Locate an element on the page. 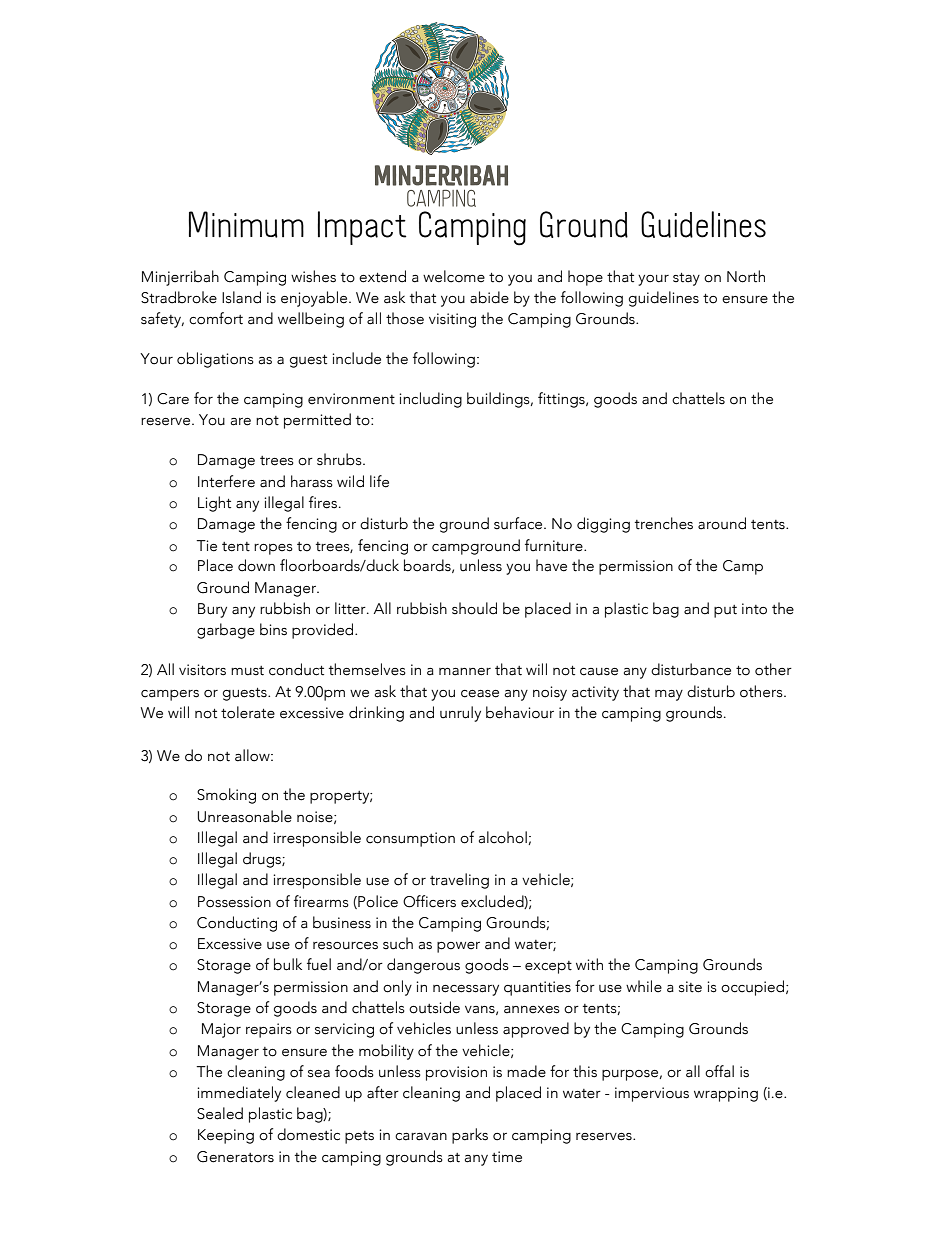  cease is located at coordinates (480, 694).
